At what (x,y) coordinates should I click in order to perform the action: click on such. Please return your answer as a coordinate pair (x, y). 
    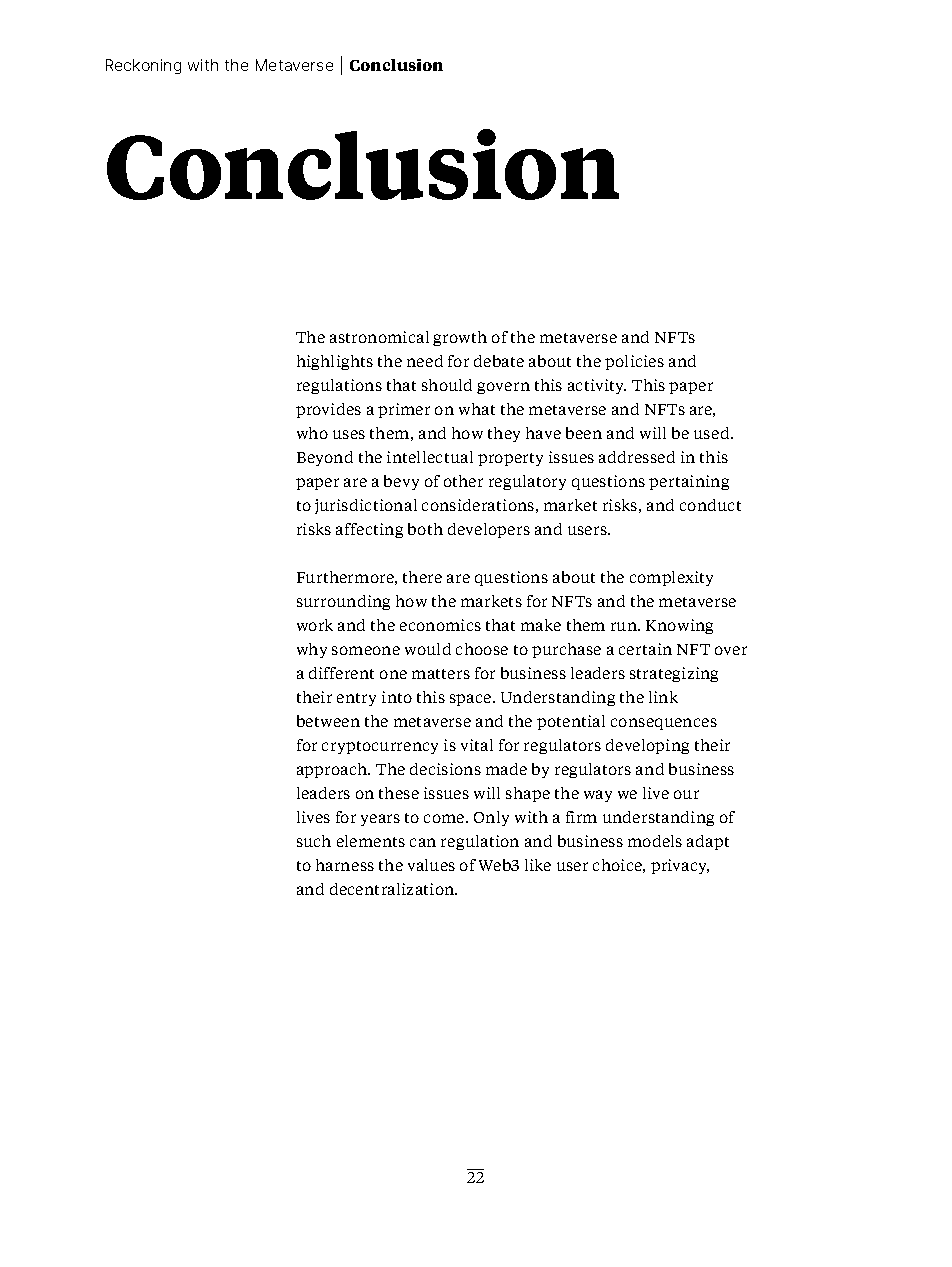
    Looking at the image, I should click on (314, 841).
